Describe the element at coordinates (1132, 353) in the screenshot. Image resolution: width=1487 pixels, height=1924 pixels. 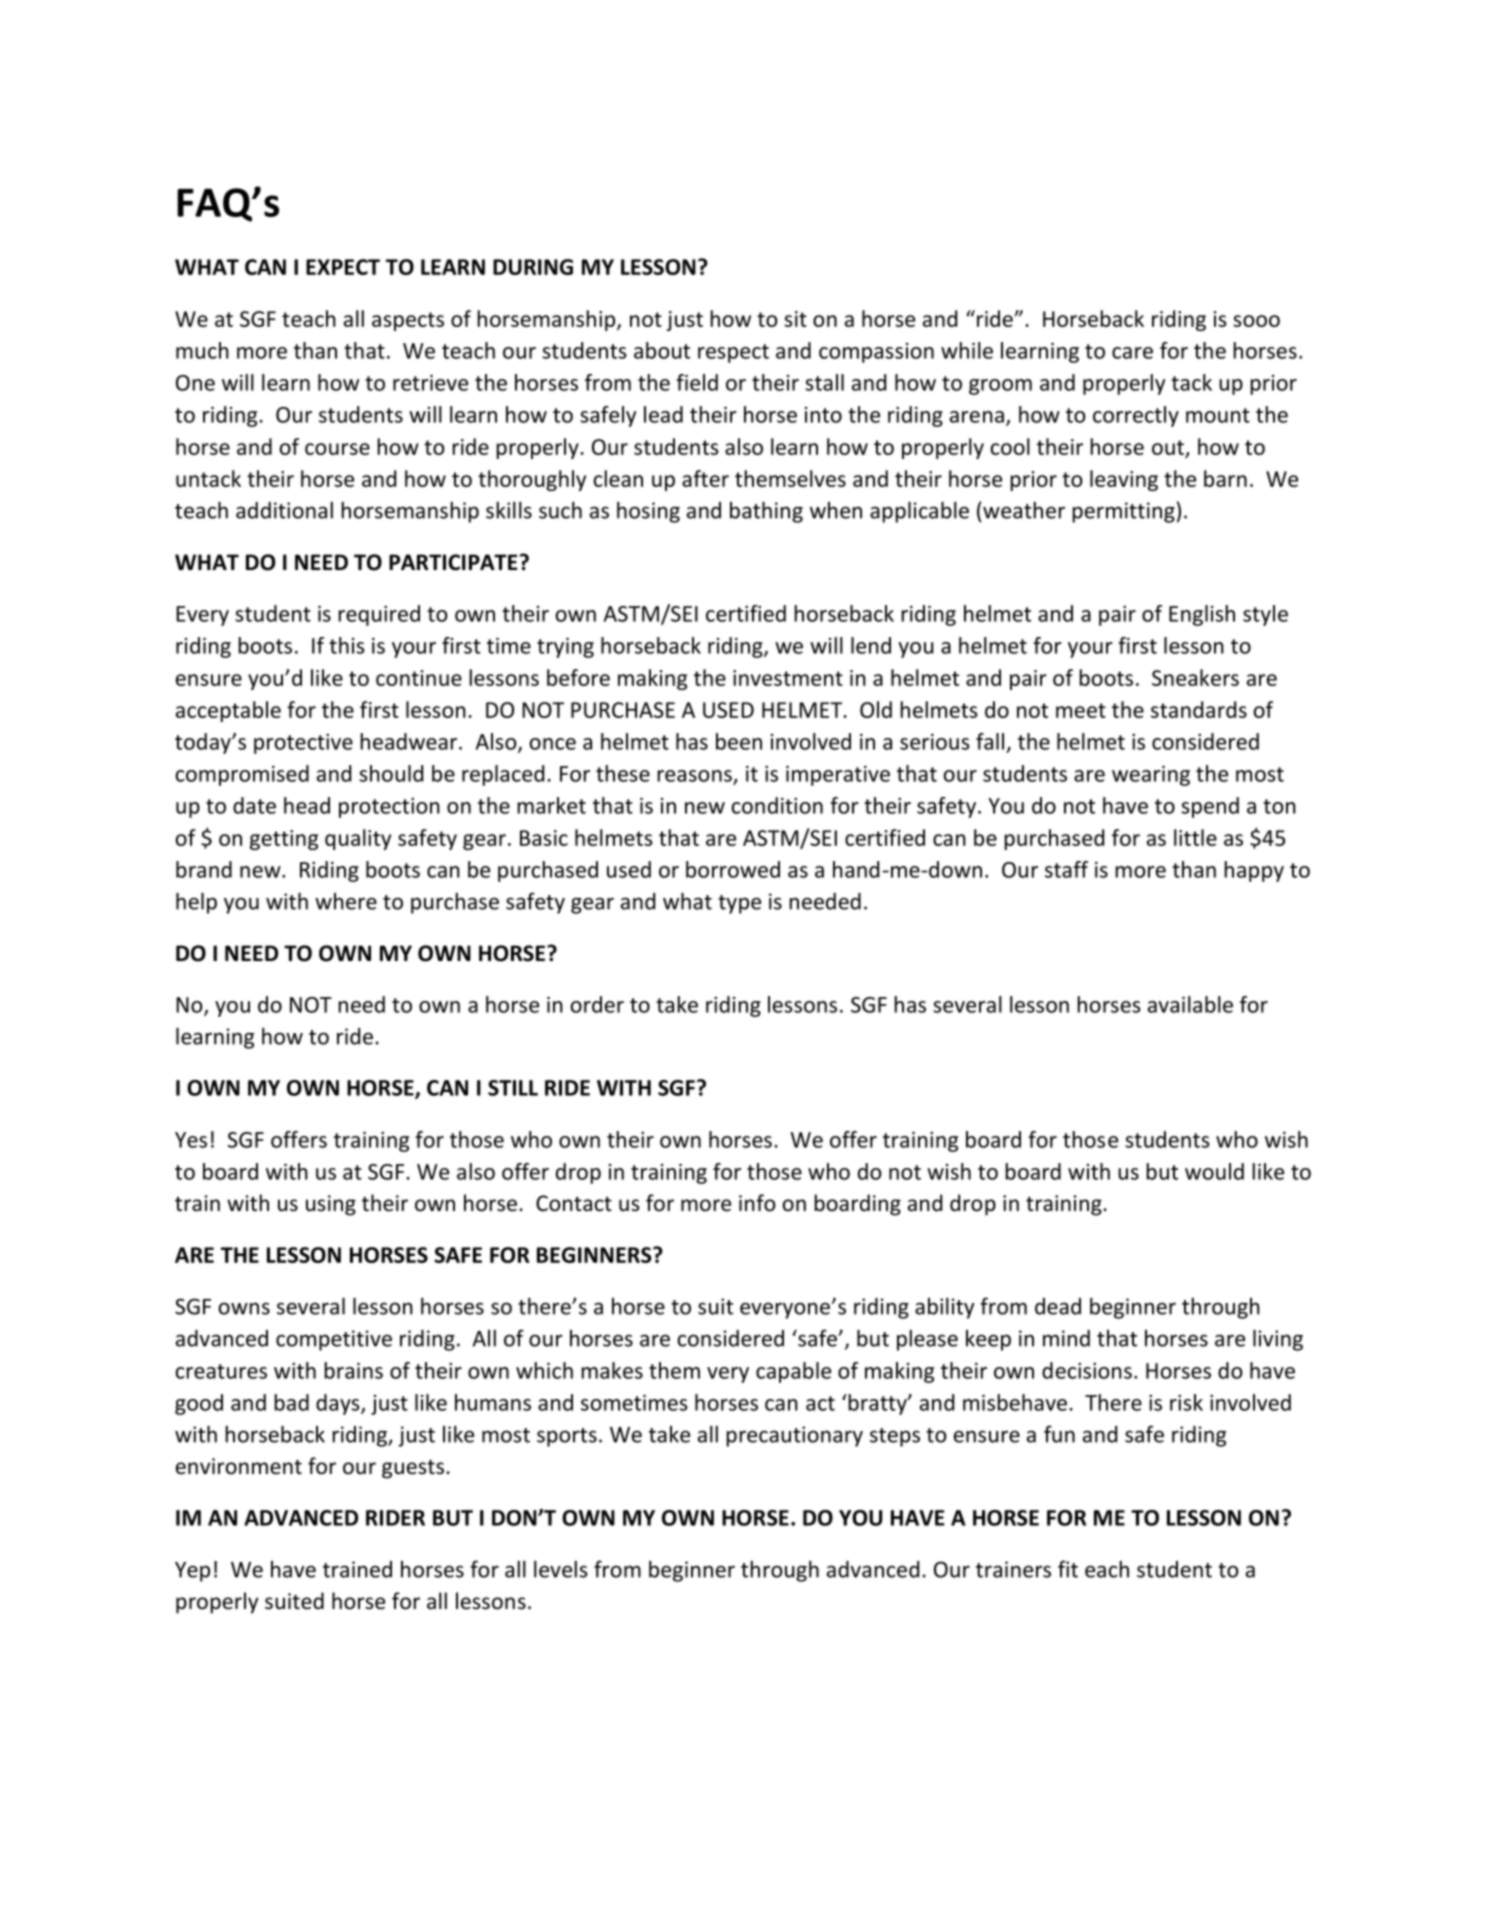
I see `care` at that location.
